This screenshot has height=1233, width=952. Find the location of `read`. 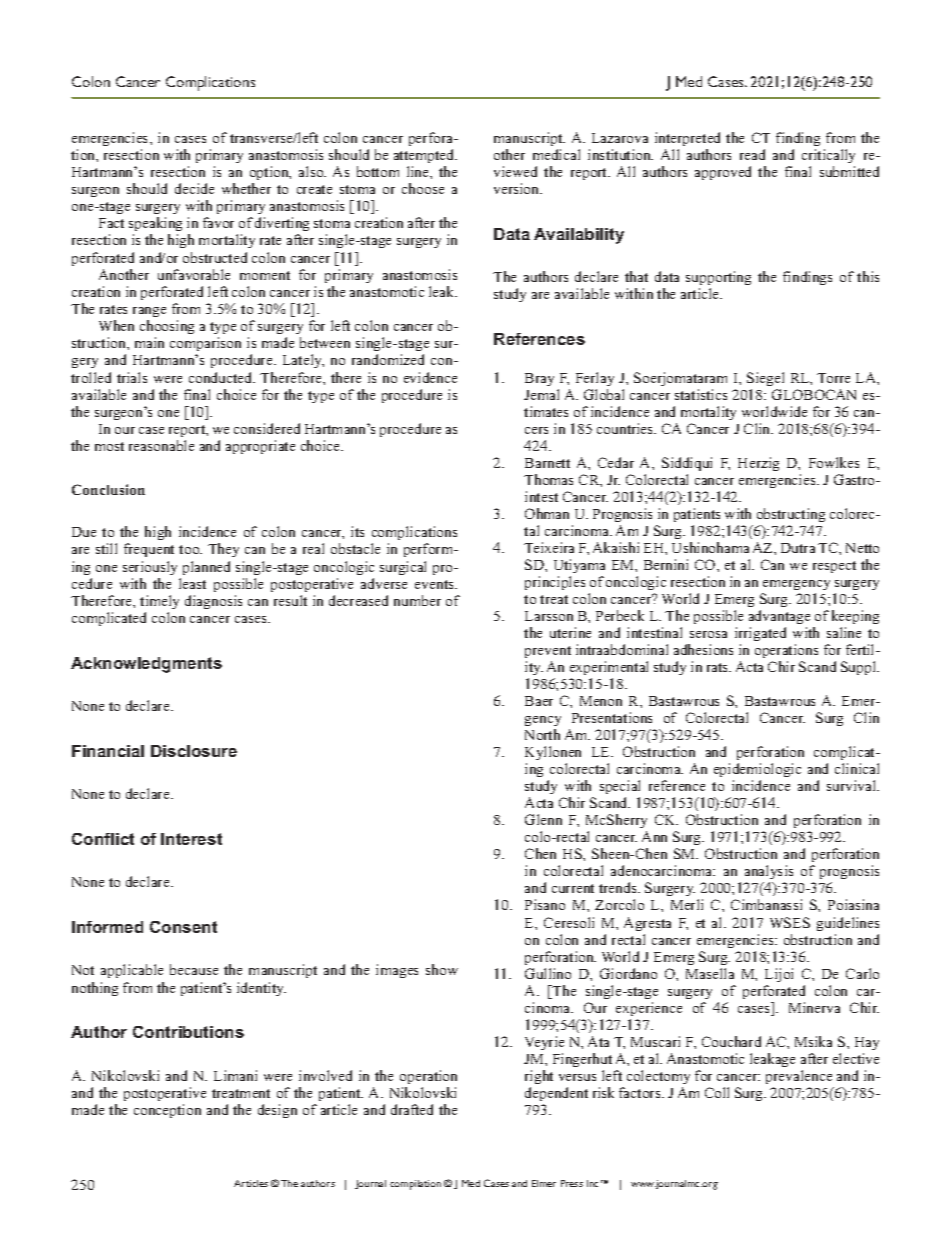

read is located at coordinates (752, 154).
